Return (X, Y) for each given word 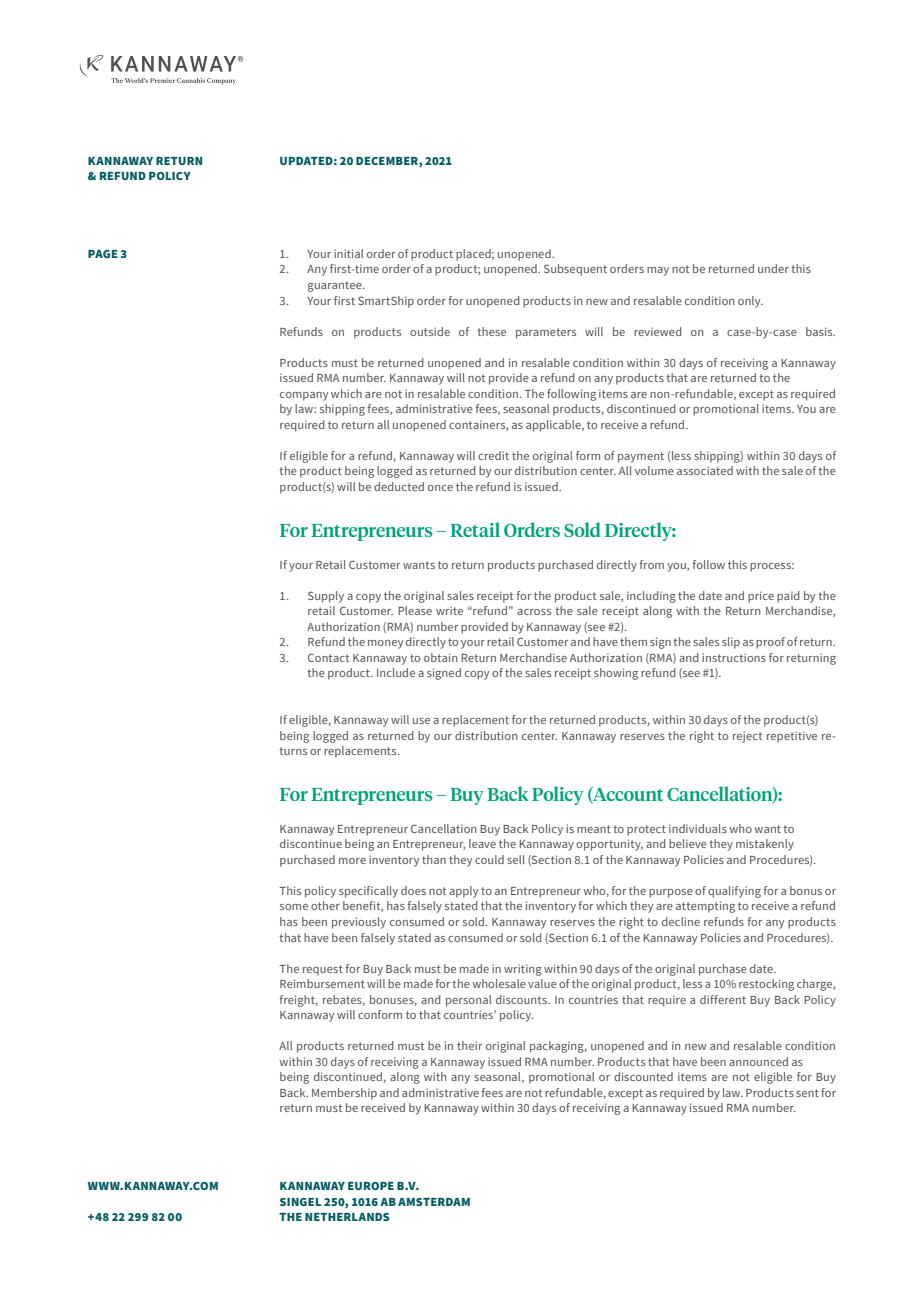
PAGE (103, 254)
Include (396, 672)
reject (747, 737)
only (750, 302)
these (491, 331)
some (294, 907)
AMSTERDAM (434, 1202)
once (440, 488)
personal (468, 1001)
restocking (766, 985)
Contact (328, 657)
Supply (326, 597)
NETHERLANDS (347, 1217)
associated (705, 470)
